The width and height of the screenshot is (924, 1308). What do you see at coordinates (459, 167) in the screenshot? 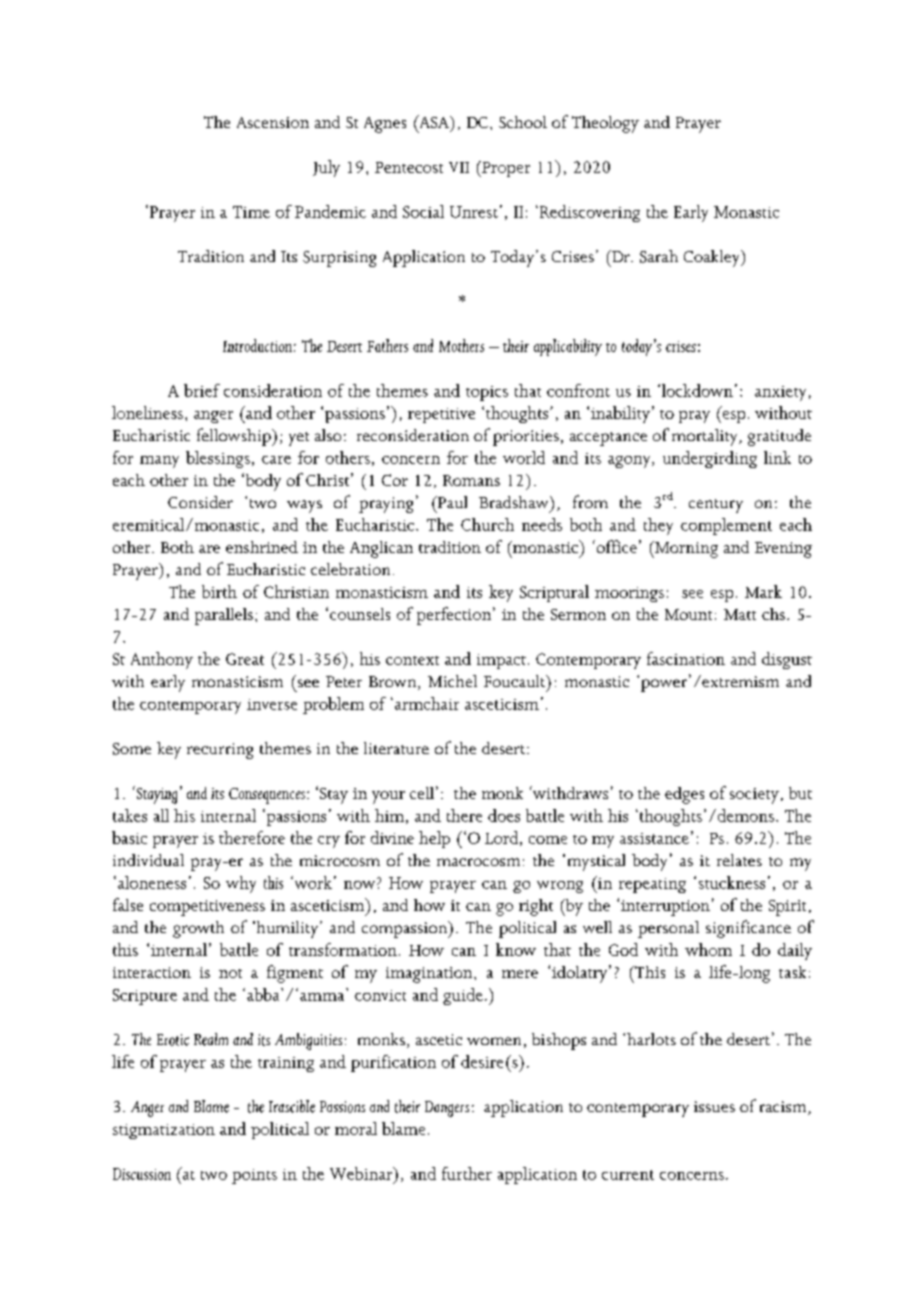
I see `VII` at bounding box center [459, 167].
